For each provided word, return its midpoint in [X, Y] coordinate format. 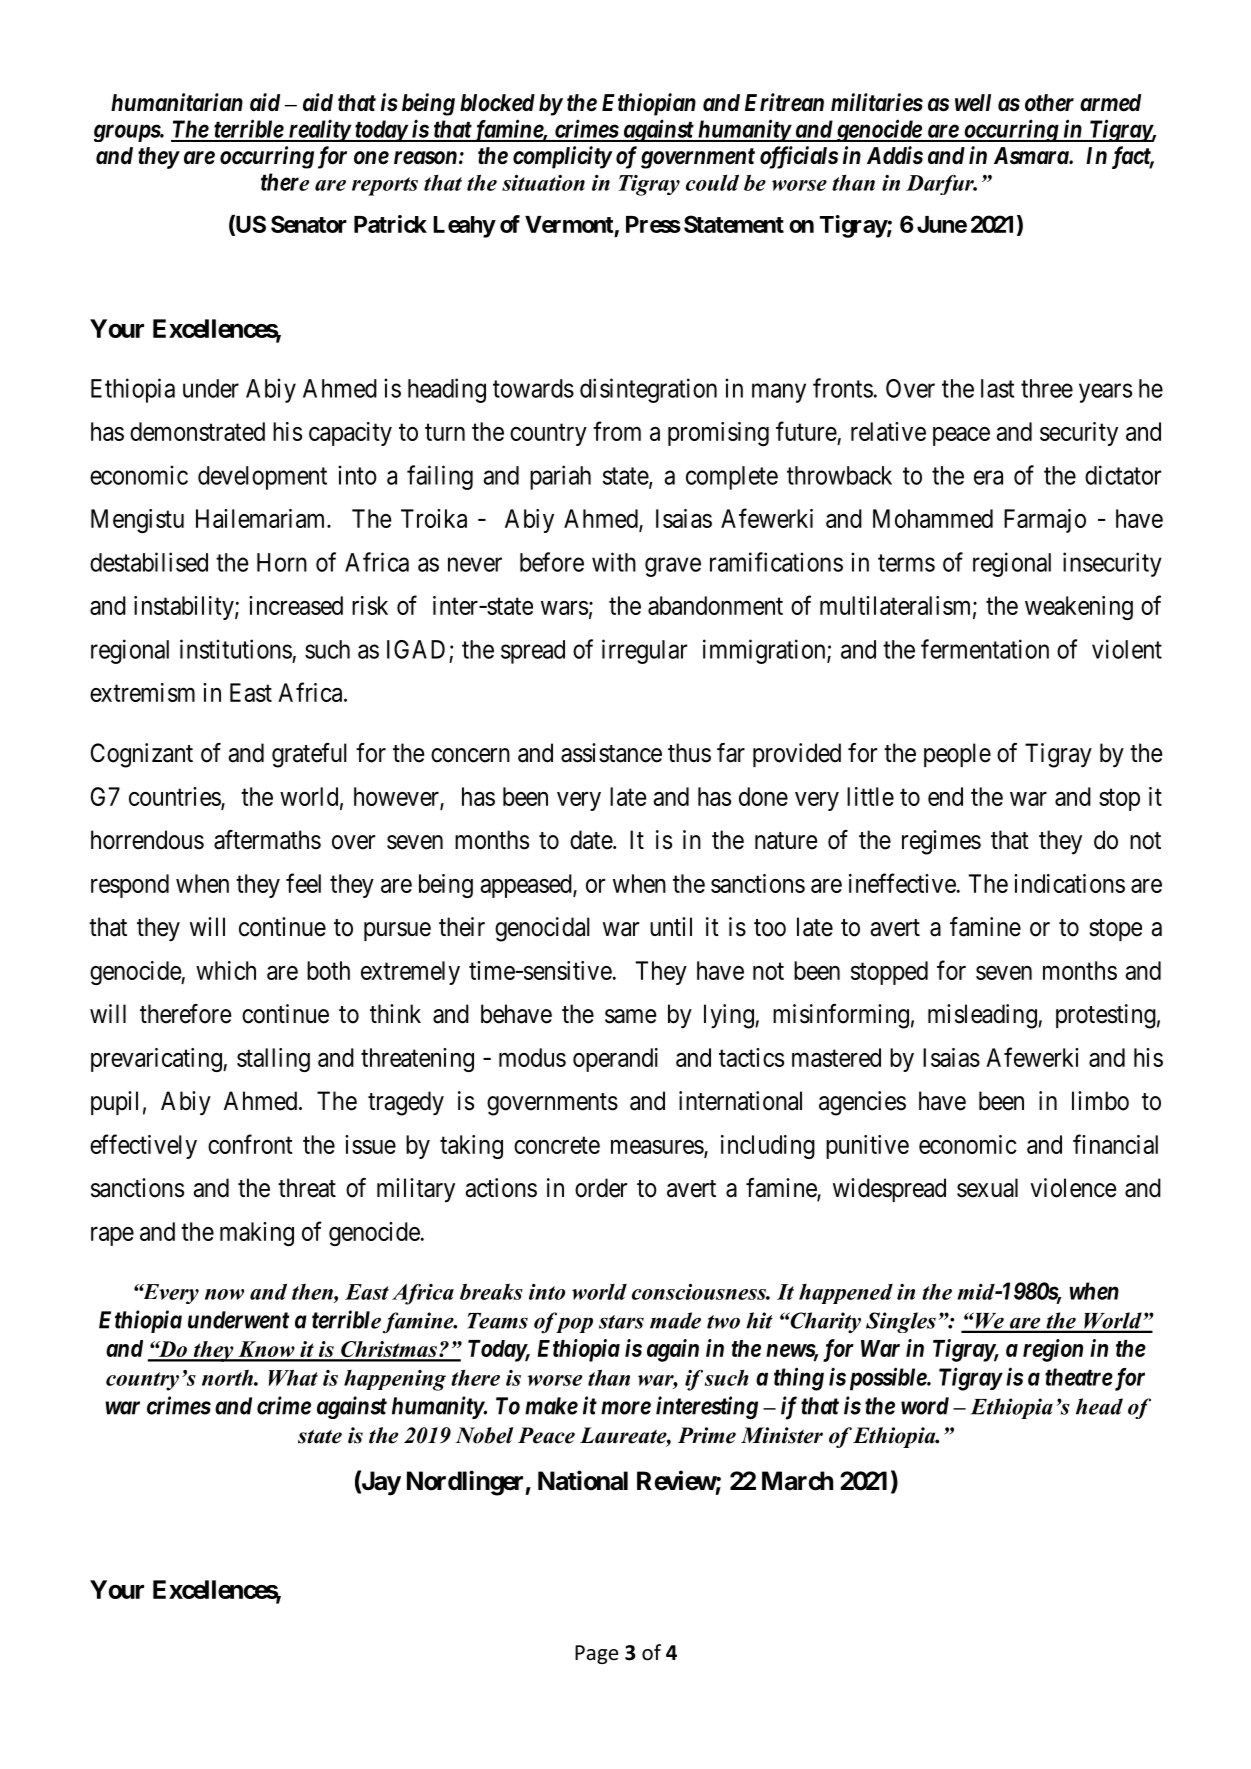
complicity [562, 157]
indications [1069, 883]
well [973, 103]
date [592, 840]
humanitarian [177, 102]
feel [303, 883]
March [797, 1481]
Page [596, 1654]
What [293, 1377]
